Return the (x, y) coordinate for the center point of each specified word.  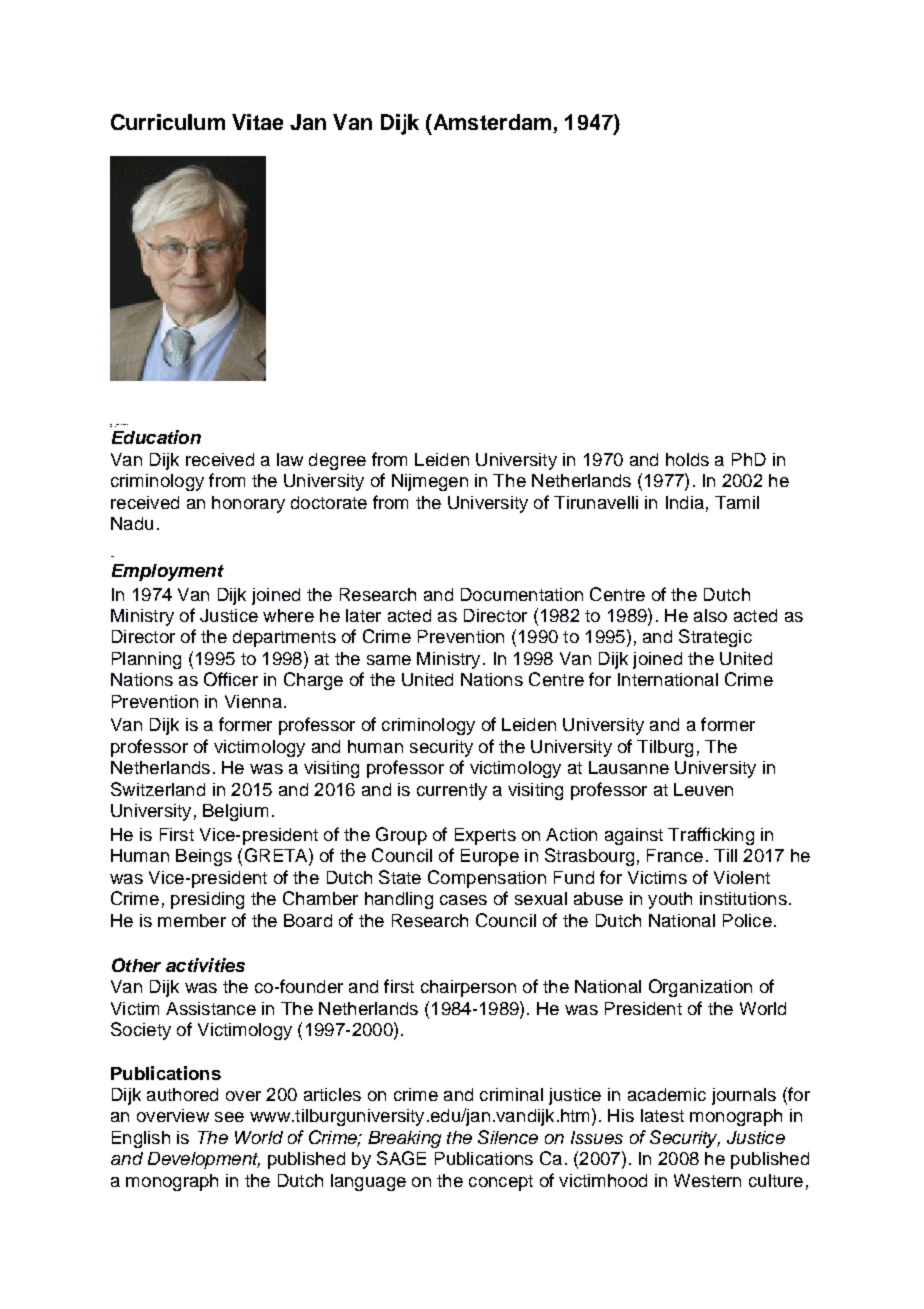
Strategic (715, 638)
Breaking (404, 1139)
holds (687, 459)
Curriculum (168, 122)
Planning (146, 660)
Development (204, 1160)
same (389, 660)
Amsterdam (491, 122)
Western (707, 1180)
